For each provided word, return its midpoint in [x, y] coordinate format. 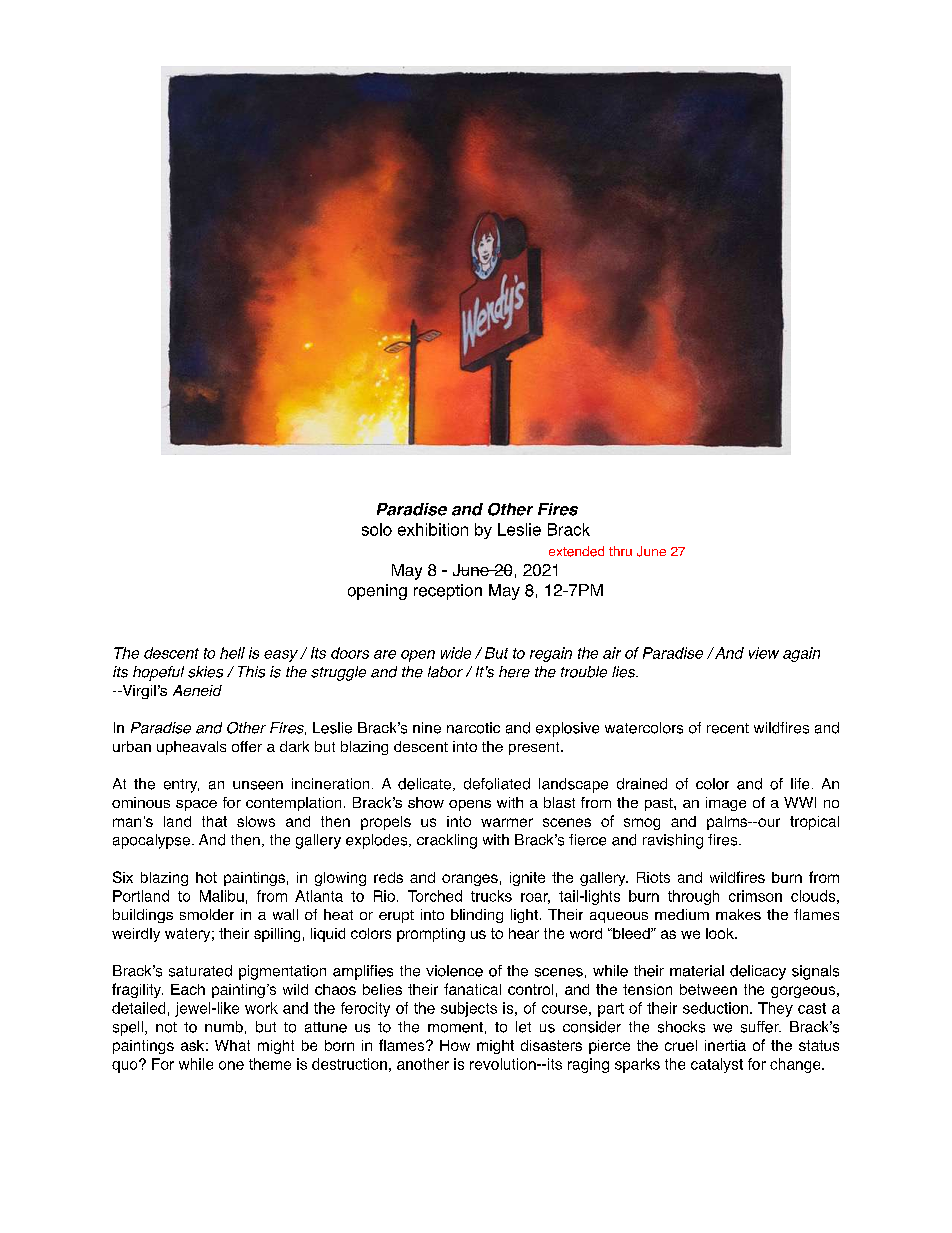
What [232, 1045]
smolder [207, 914]
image [726, 804]
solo [377, 529]
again [801, 654]
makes [738, 914]
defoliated [497, 784]
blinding [477, 916]
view [764, 653]
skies [205, 672]
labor [445, 672]
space [196, 805]
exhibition [433, 529]
